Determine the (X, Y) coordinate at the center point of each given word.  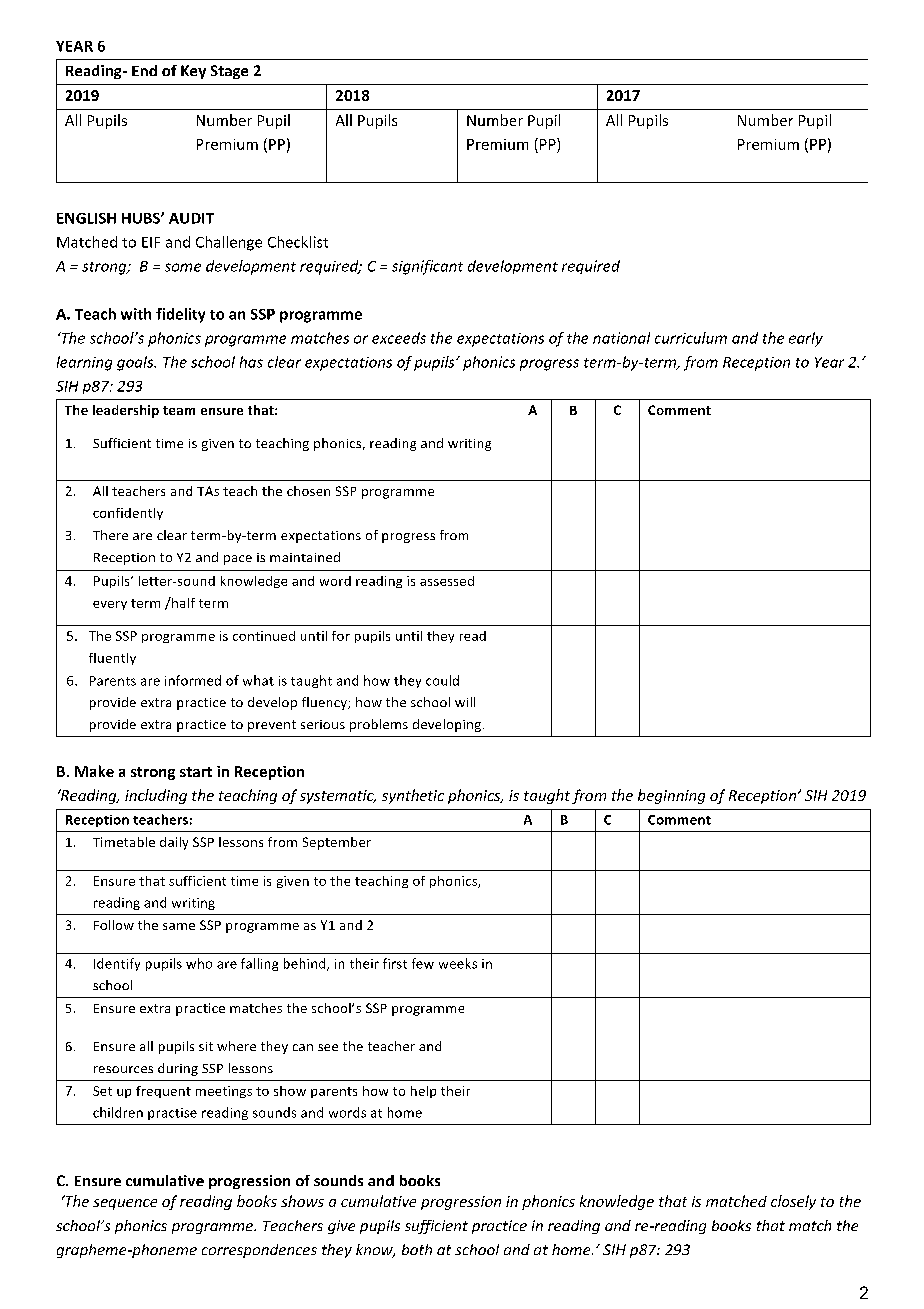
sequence (125, 1204)
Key (193, 72)
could (442, 680)
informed (193, 680)
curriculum (691, 338)
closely (793, 1202)
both (417, 1249)
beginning (671, 796)
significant (427, 267)
